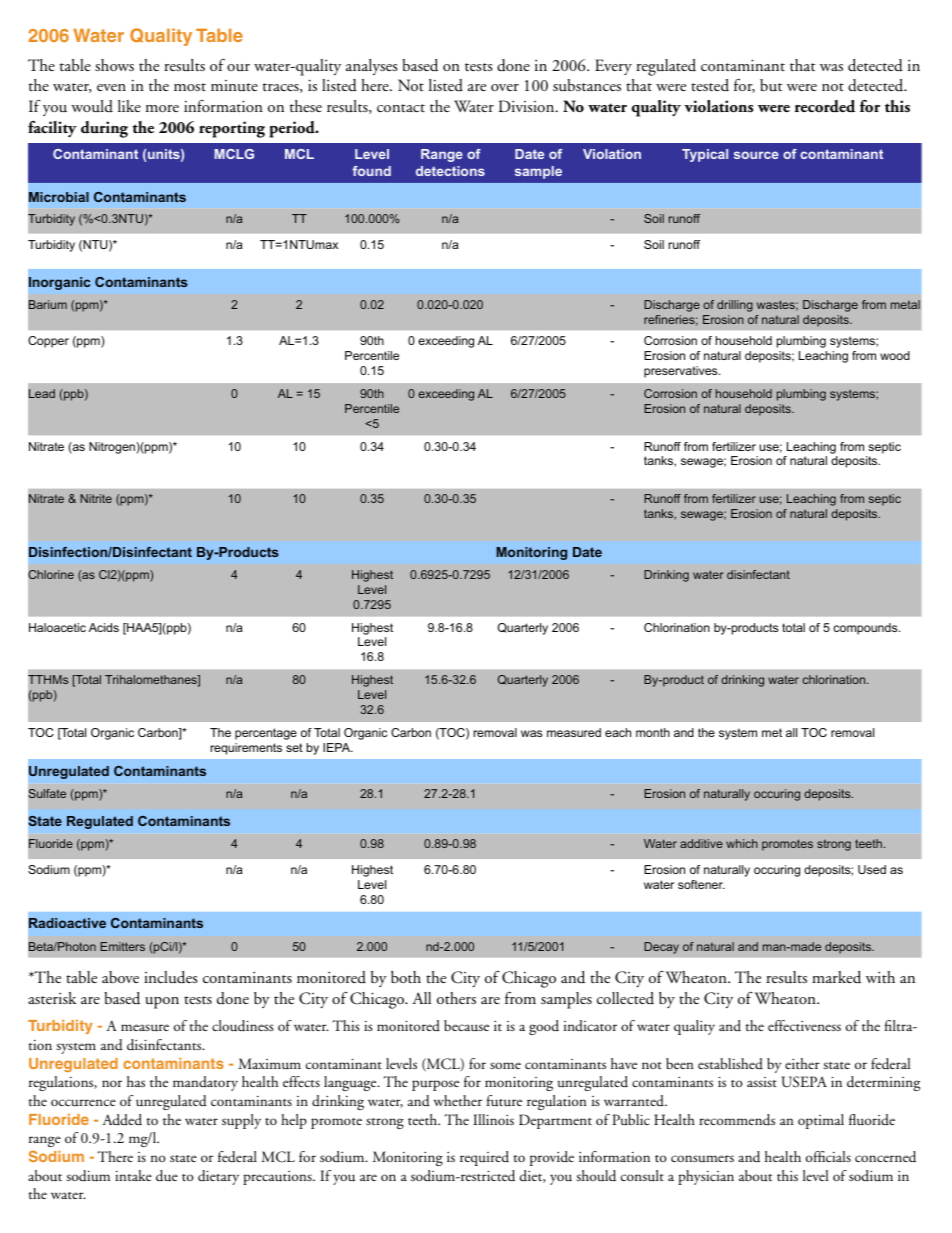  I want to click on Nitrite, so click(96, 498).
